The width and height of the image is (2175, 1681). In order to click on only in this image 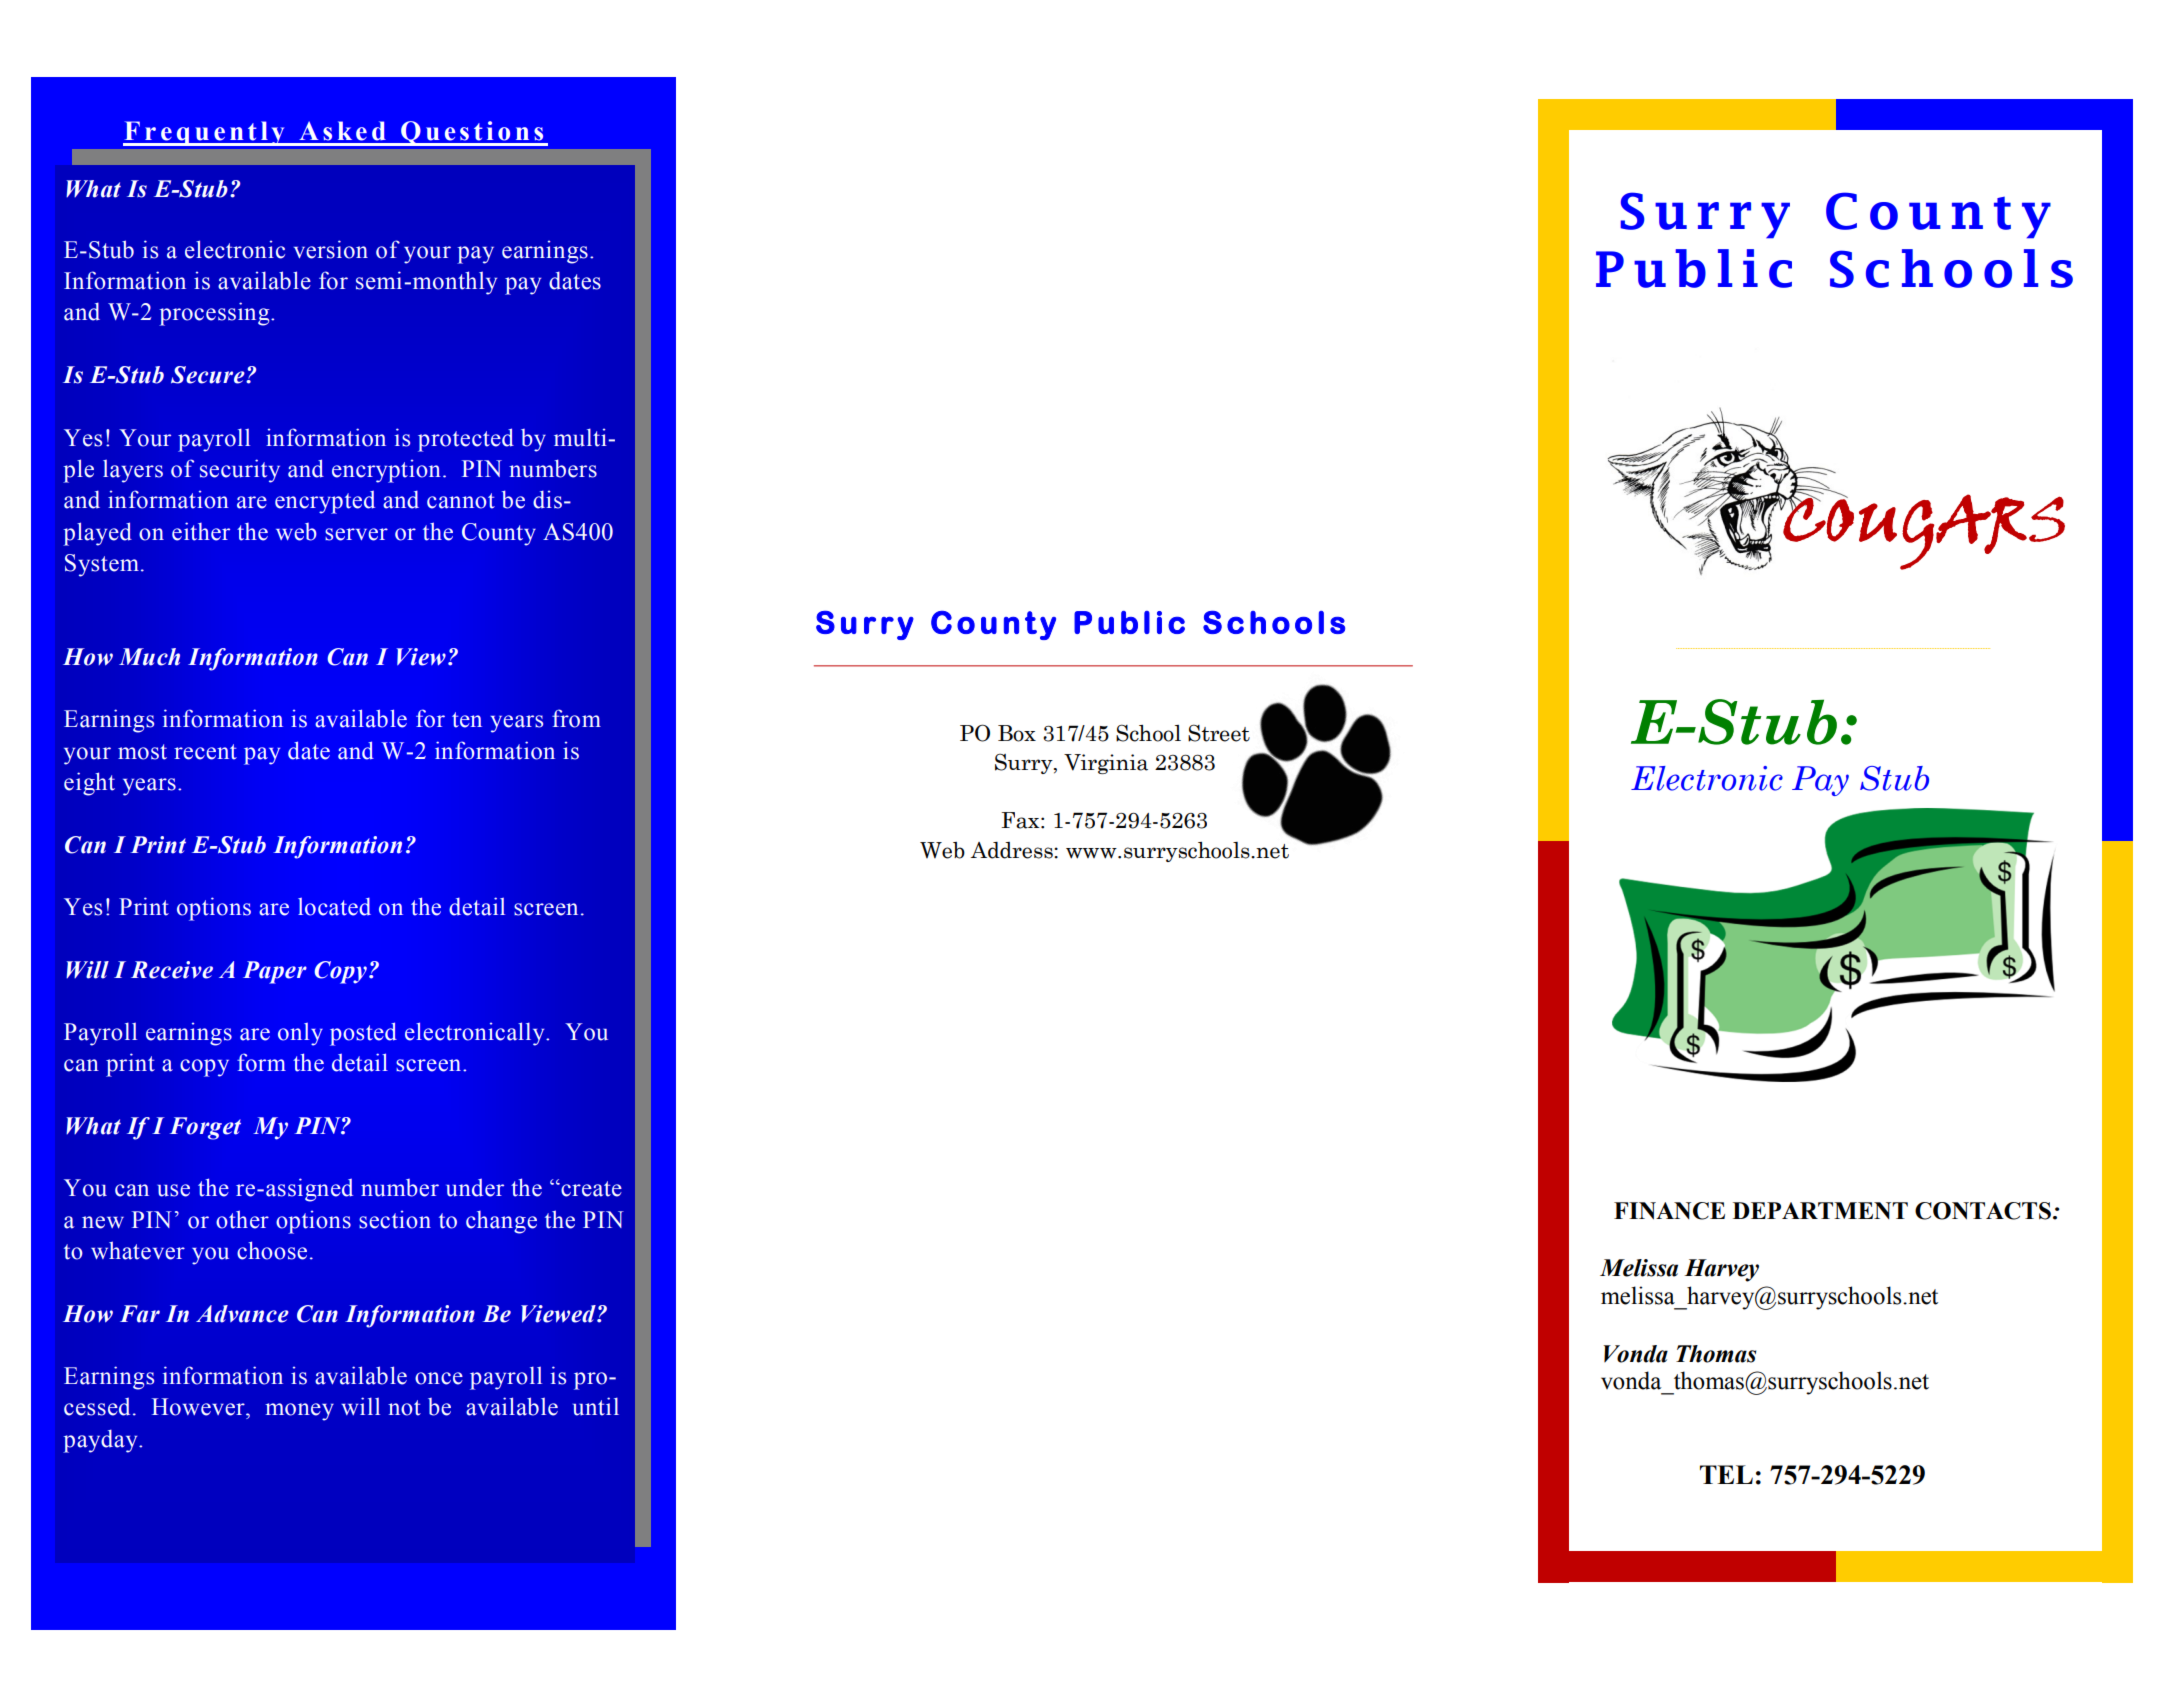, I will do `click(300, 1034)`.
